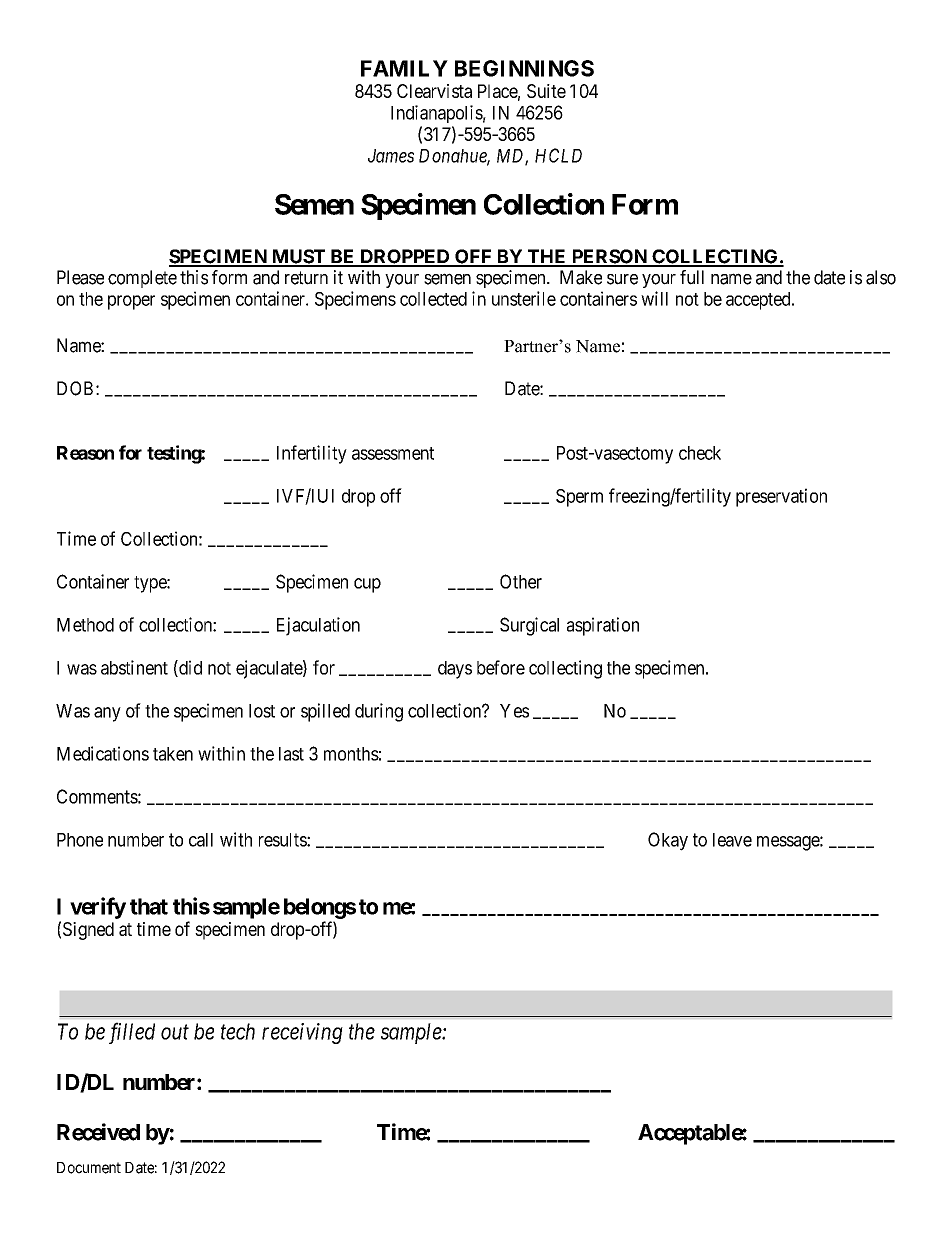  Describe the element at coordinates (85, 453) in the page. I see `Reason` at that location.
